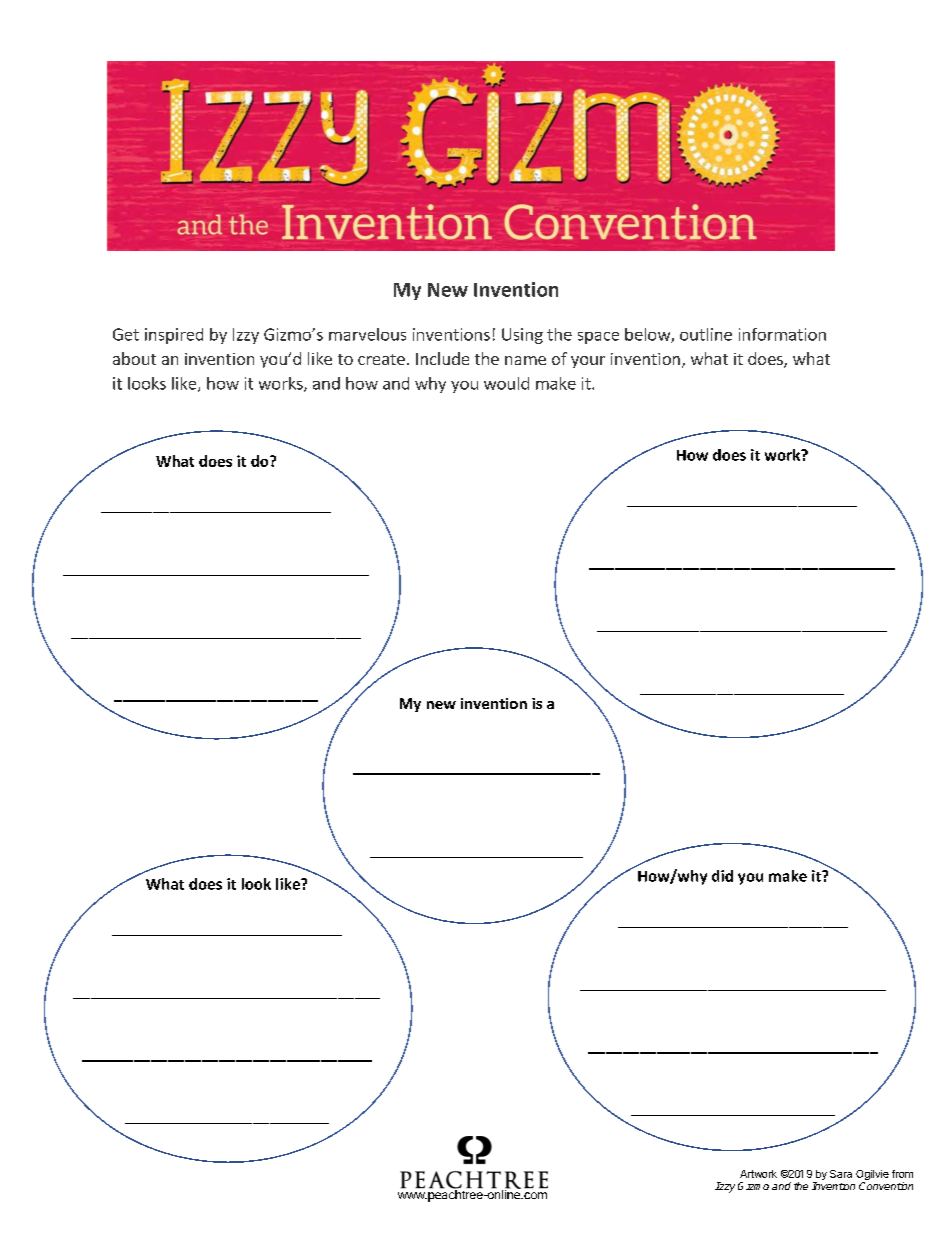 The width and height of the image is (952, 1233). What do you see at coordinates (522, 336) in the image?
I see `Using` at bounding box center [522, 336].
